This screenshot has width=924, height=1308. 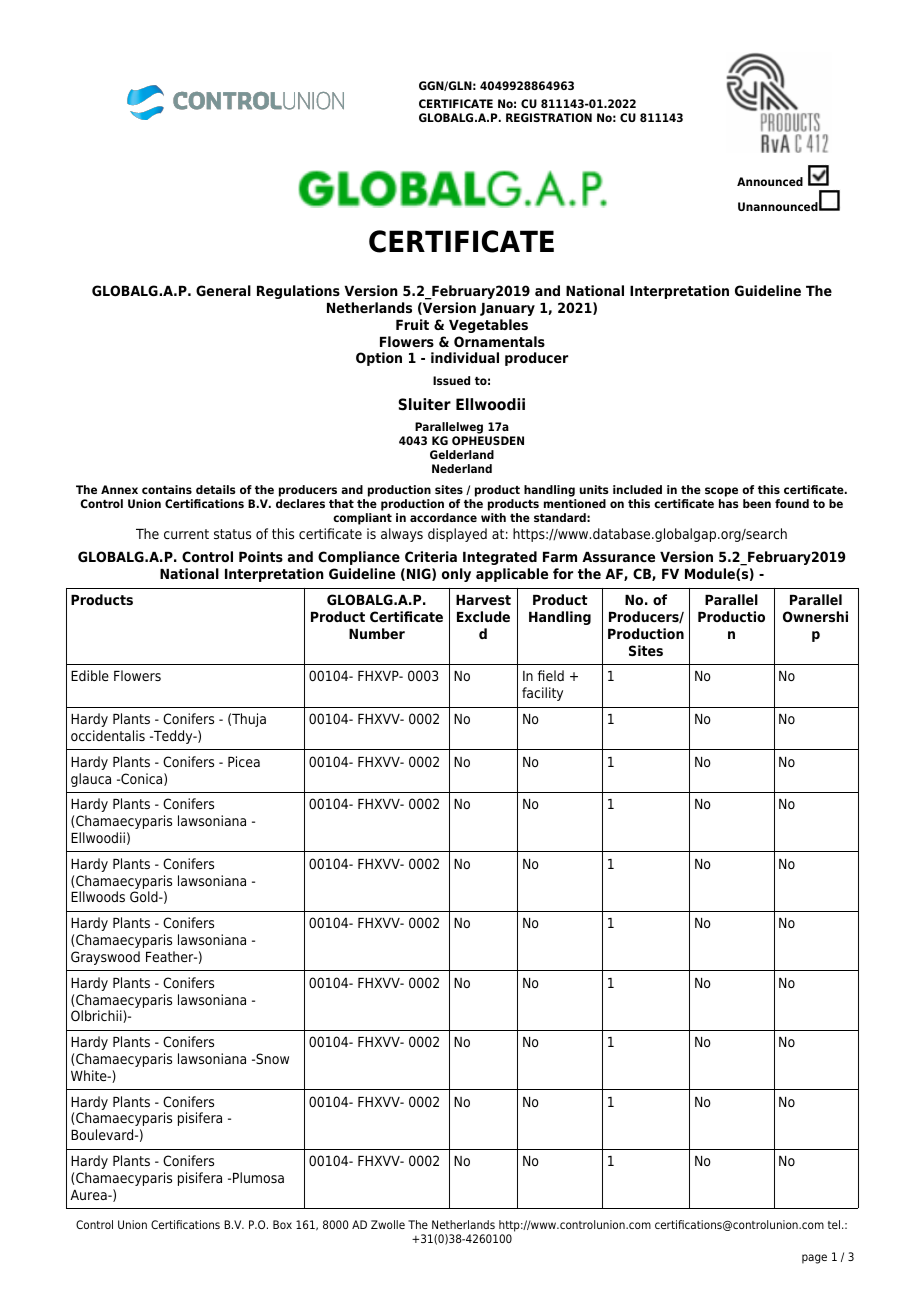 What do you see at coordinates (549, 117) in the screenshot?
I see `REGISTRATION` at bounding box center [549, 117].
